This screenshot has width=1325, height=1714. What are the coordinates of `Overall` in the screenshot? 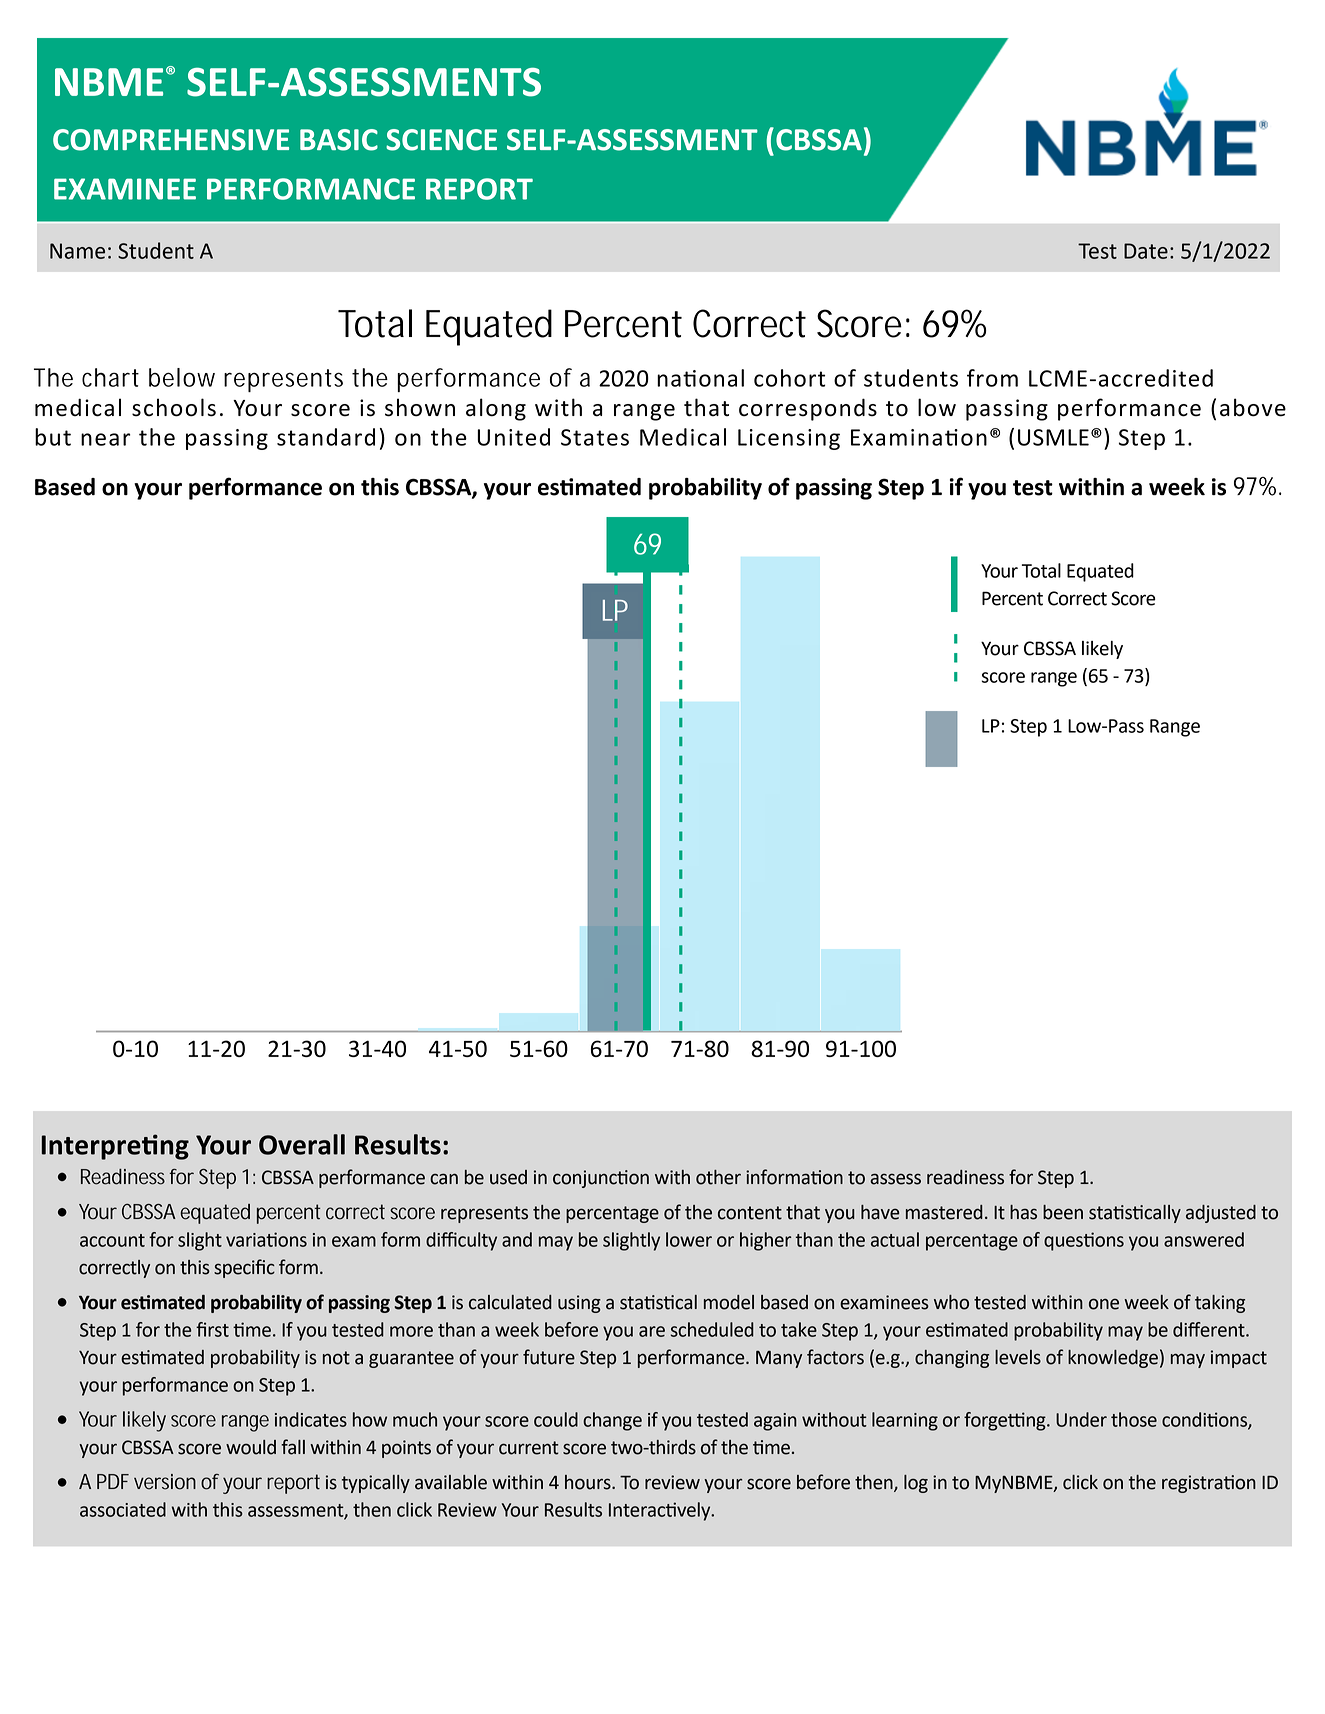 It's located at (302, 1144).
